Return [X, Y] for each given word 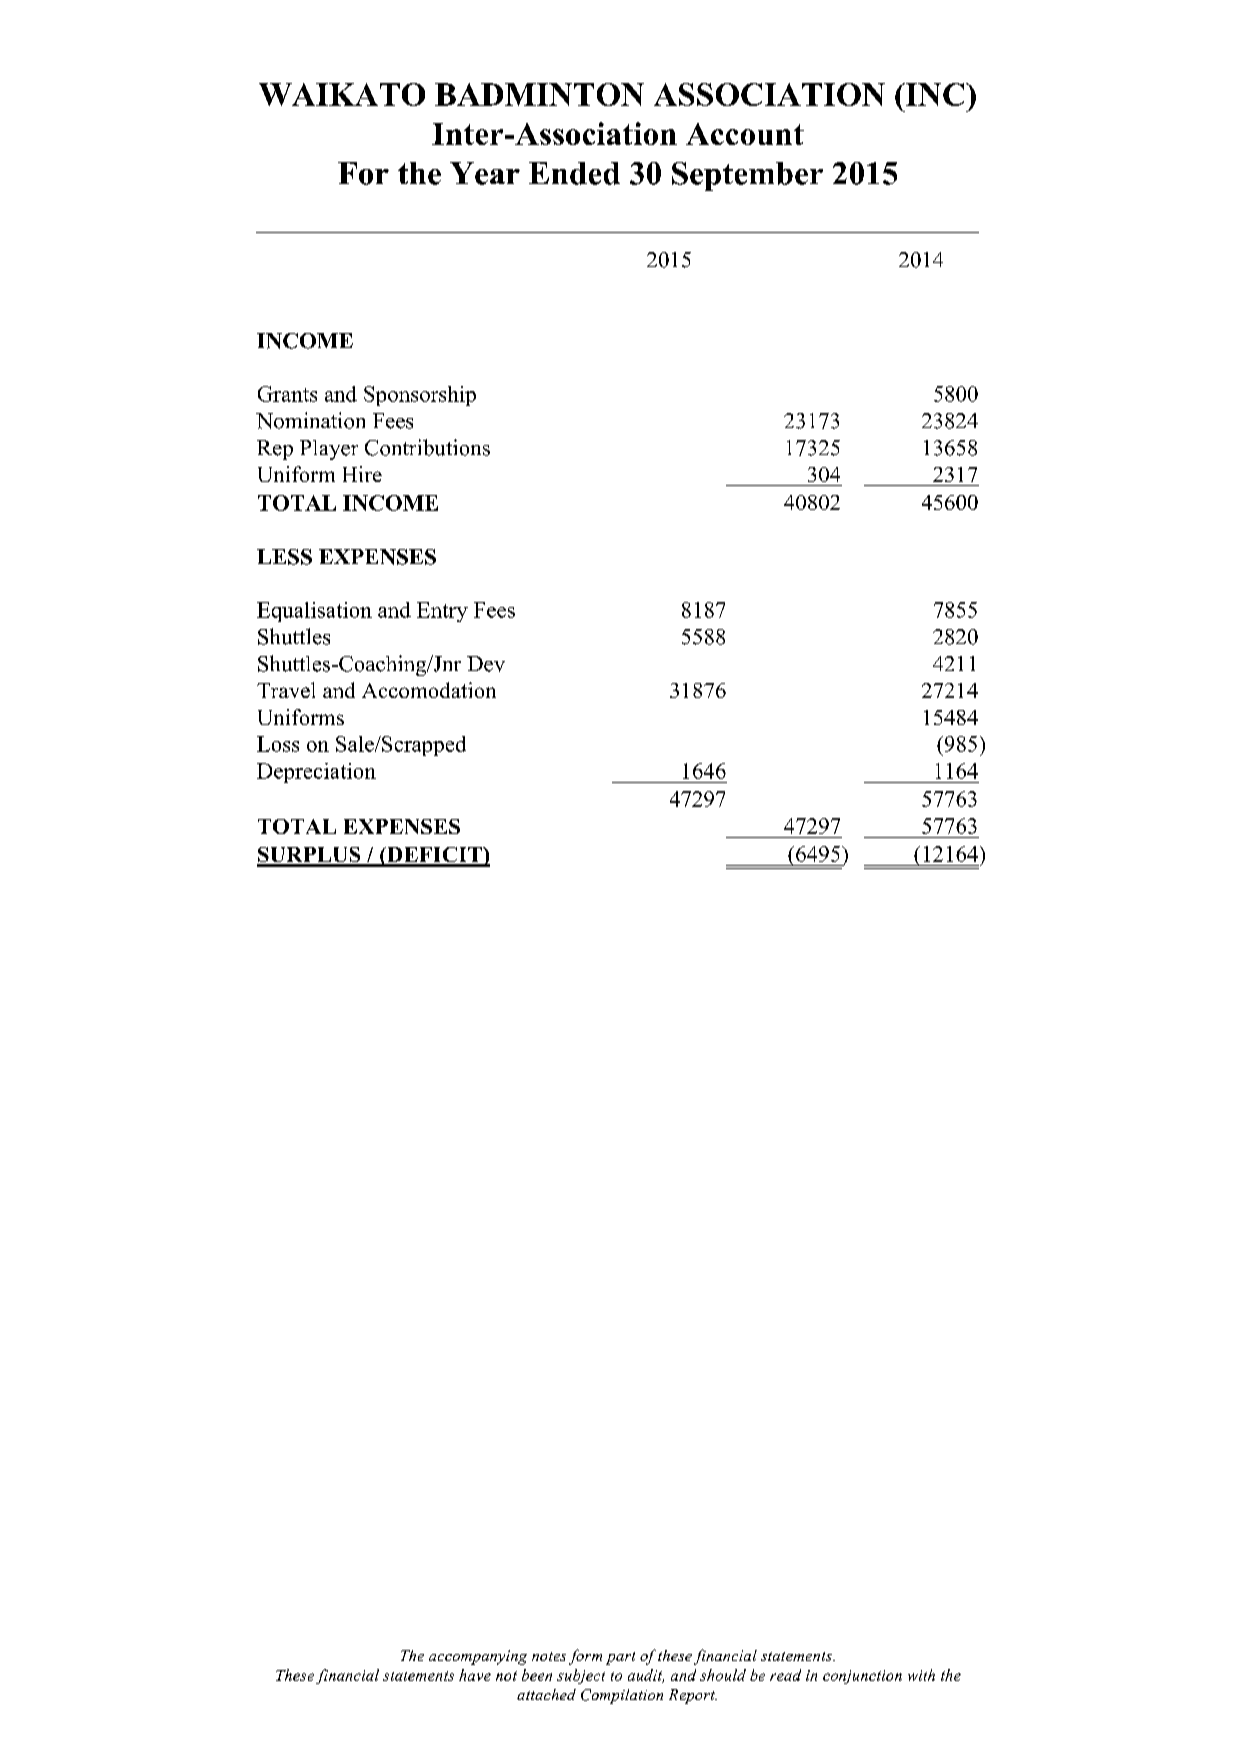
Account [745, 134]
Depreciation [316, 773]
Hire [362, 474]
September [747, 176]
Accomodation [429, 690]
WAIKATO [342, 94]
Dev [486, 664]
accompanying [478, 1657]
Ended [574, 173]
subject [581, 1676]
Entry [442, 612]
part [620, 1658]
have [475, 1675]
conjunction [862, 1677]
